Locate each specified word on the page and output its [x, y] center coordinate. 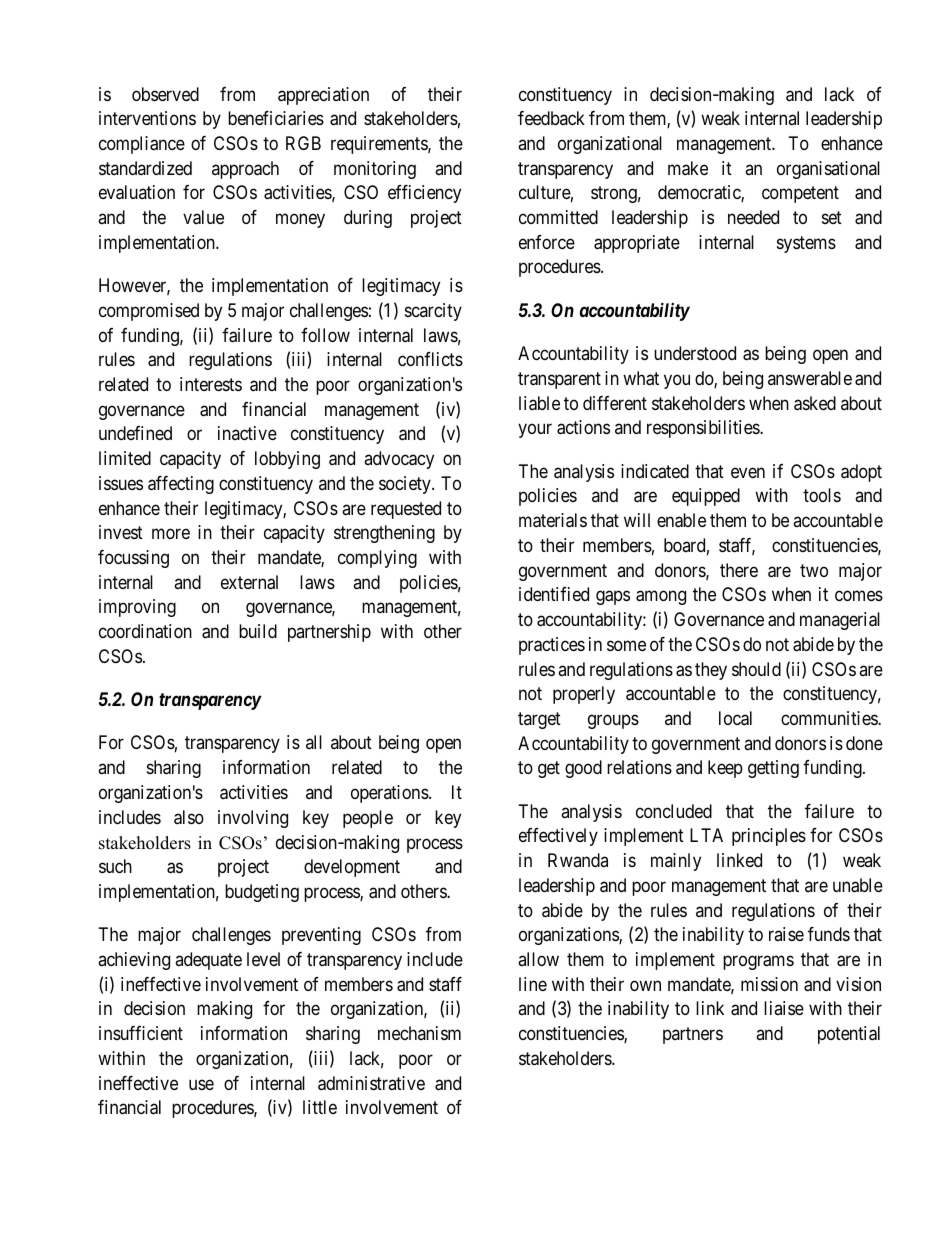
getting [773, 769]
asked [815, 403]
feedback [551, 118]
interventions [147, 118]
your [535, 431]
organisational [828, 170]
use [201, 1084]
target [539, 720]
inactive [247, 433]
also [189, 817]
